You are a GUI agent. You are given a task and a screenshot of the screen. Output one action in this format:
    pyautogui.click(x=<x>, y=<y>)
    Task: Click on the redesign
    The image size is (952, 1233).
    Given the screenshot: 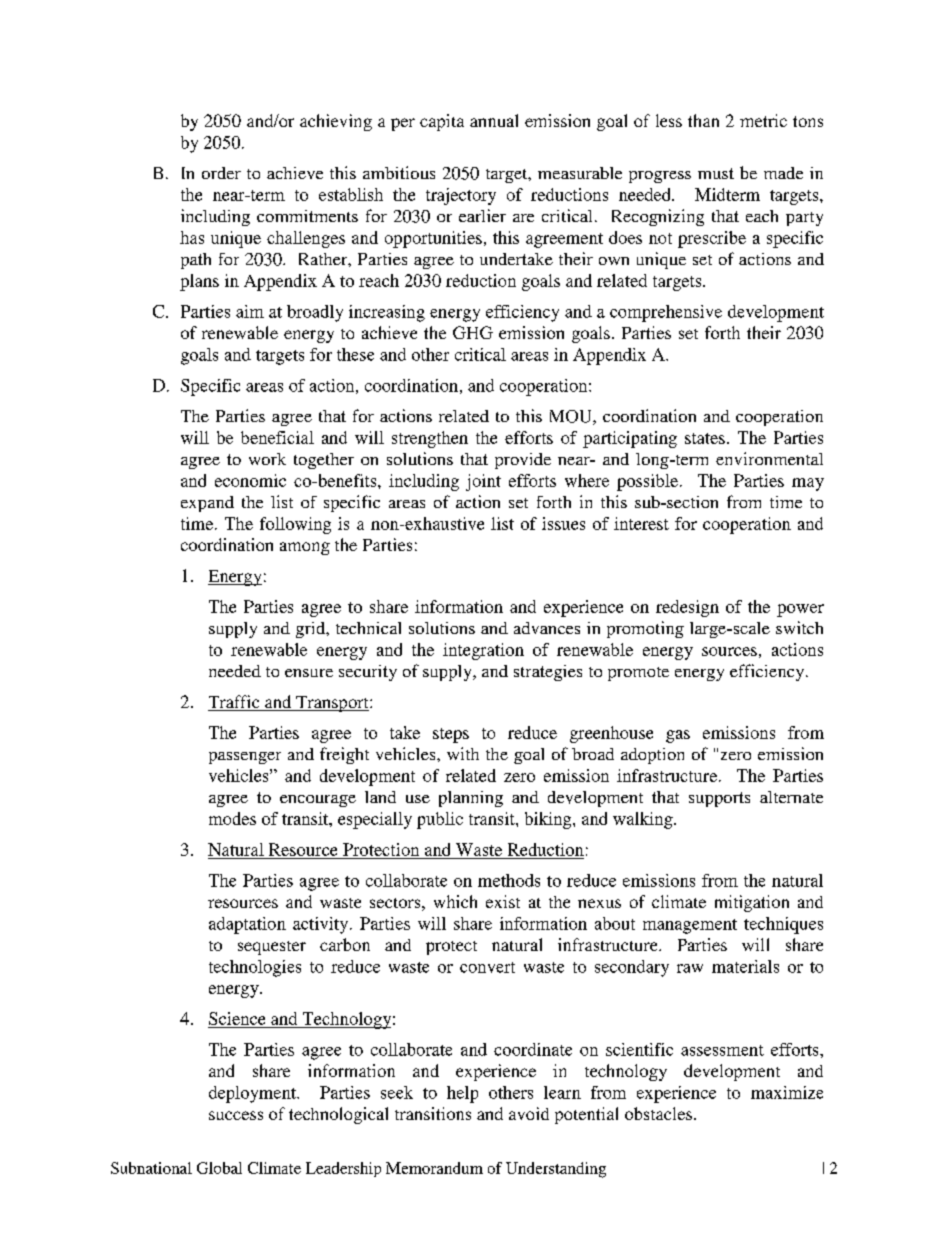 What is the action you would take?
    pyautogui.click(x=687, y=608)
